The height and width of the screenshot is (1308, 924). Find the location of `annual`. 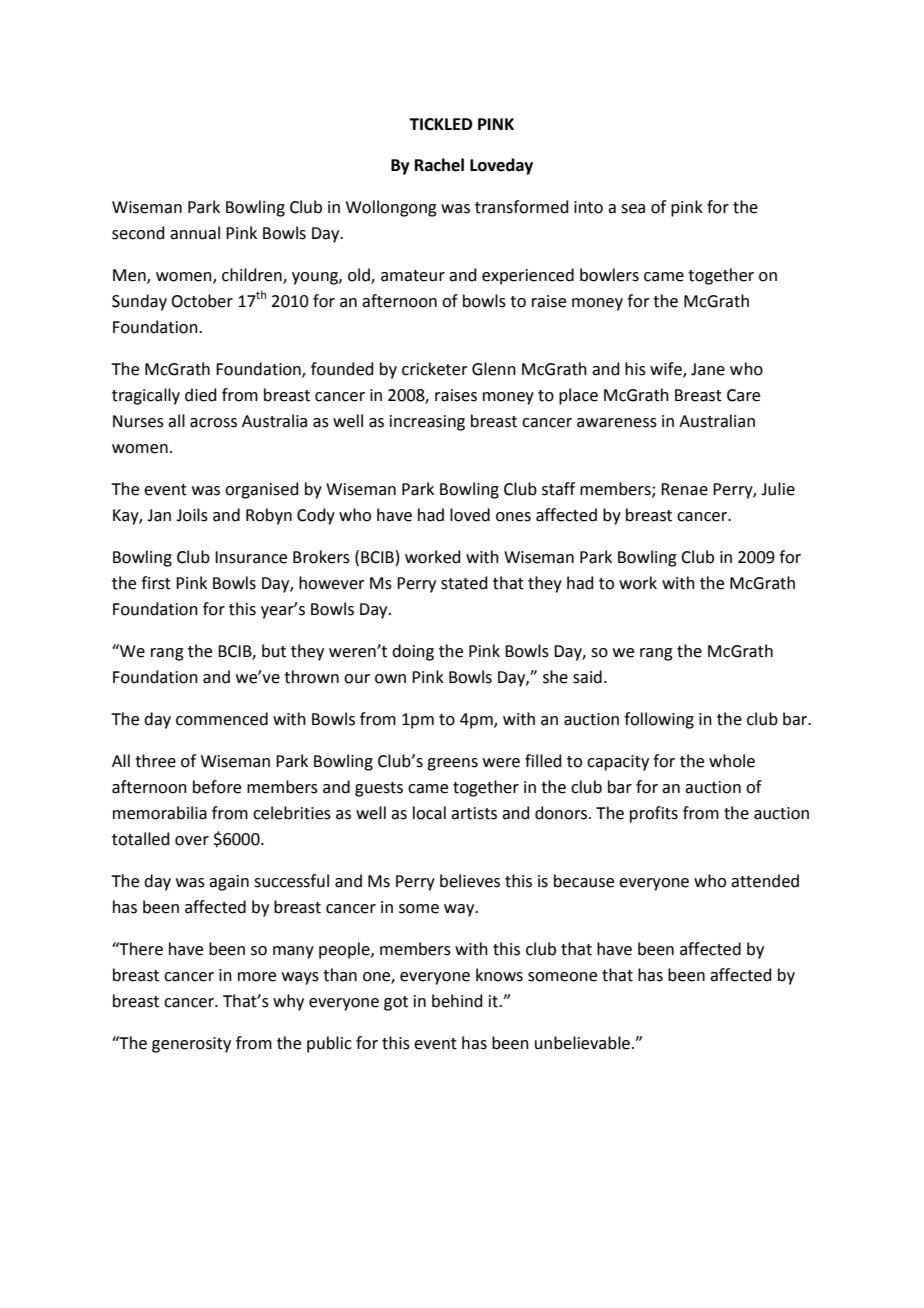

annual is located at coordinates (195, 233).
